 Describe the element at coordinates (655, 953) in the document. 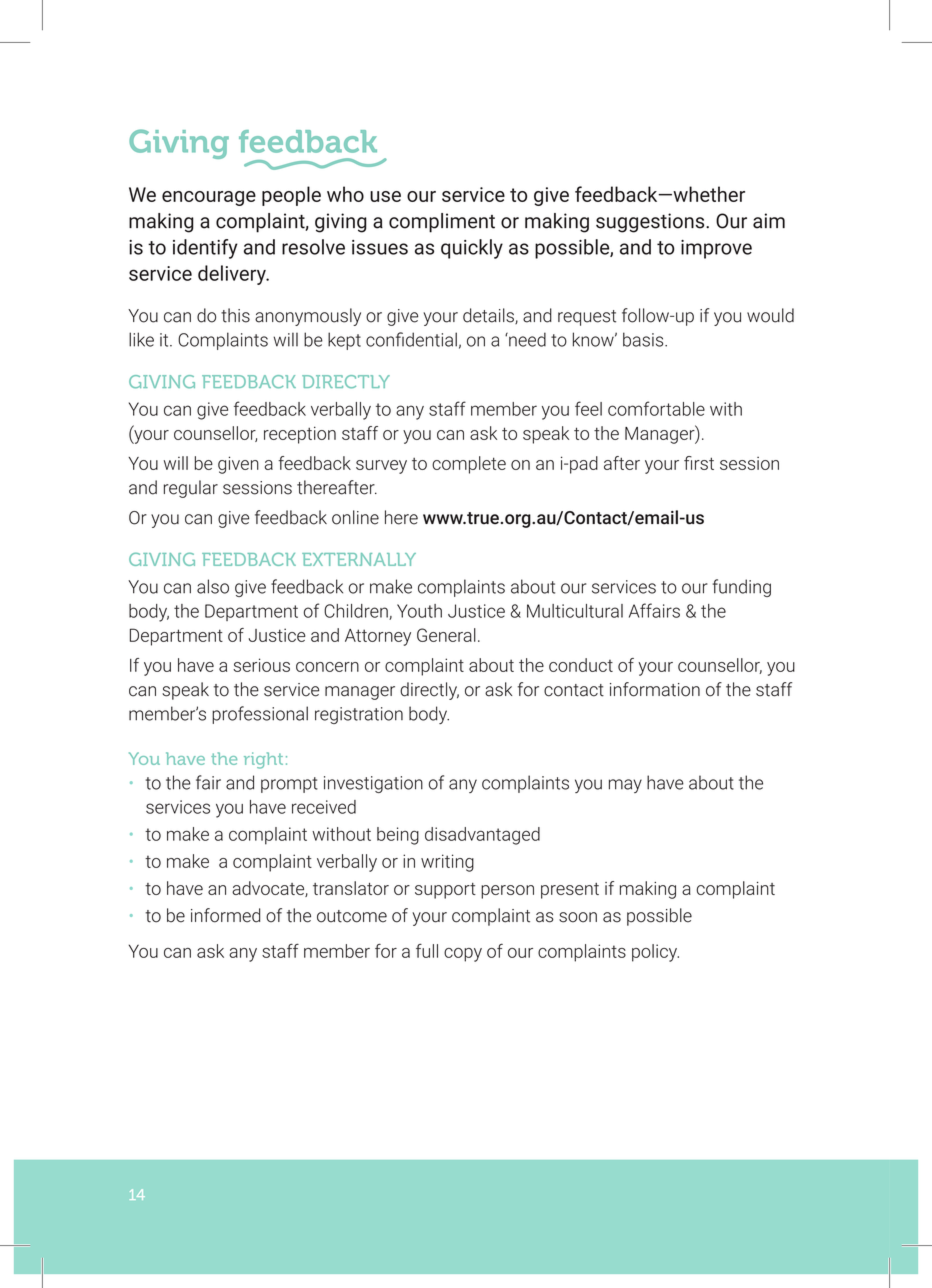

I see `policy` at that location.
